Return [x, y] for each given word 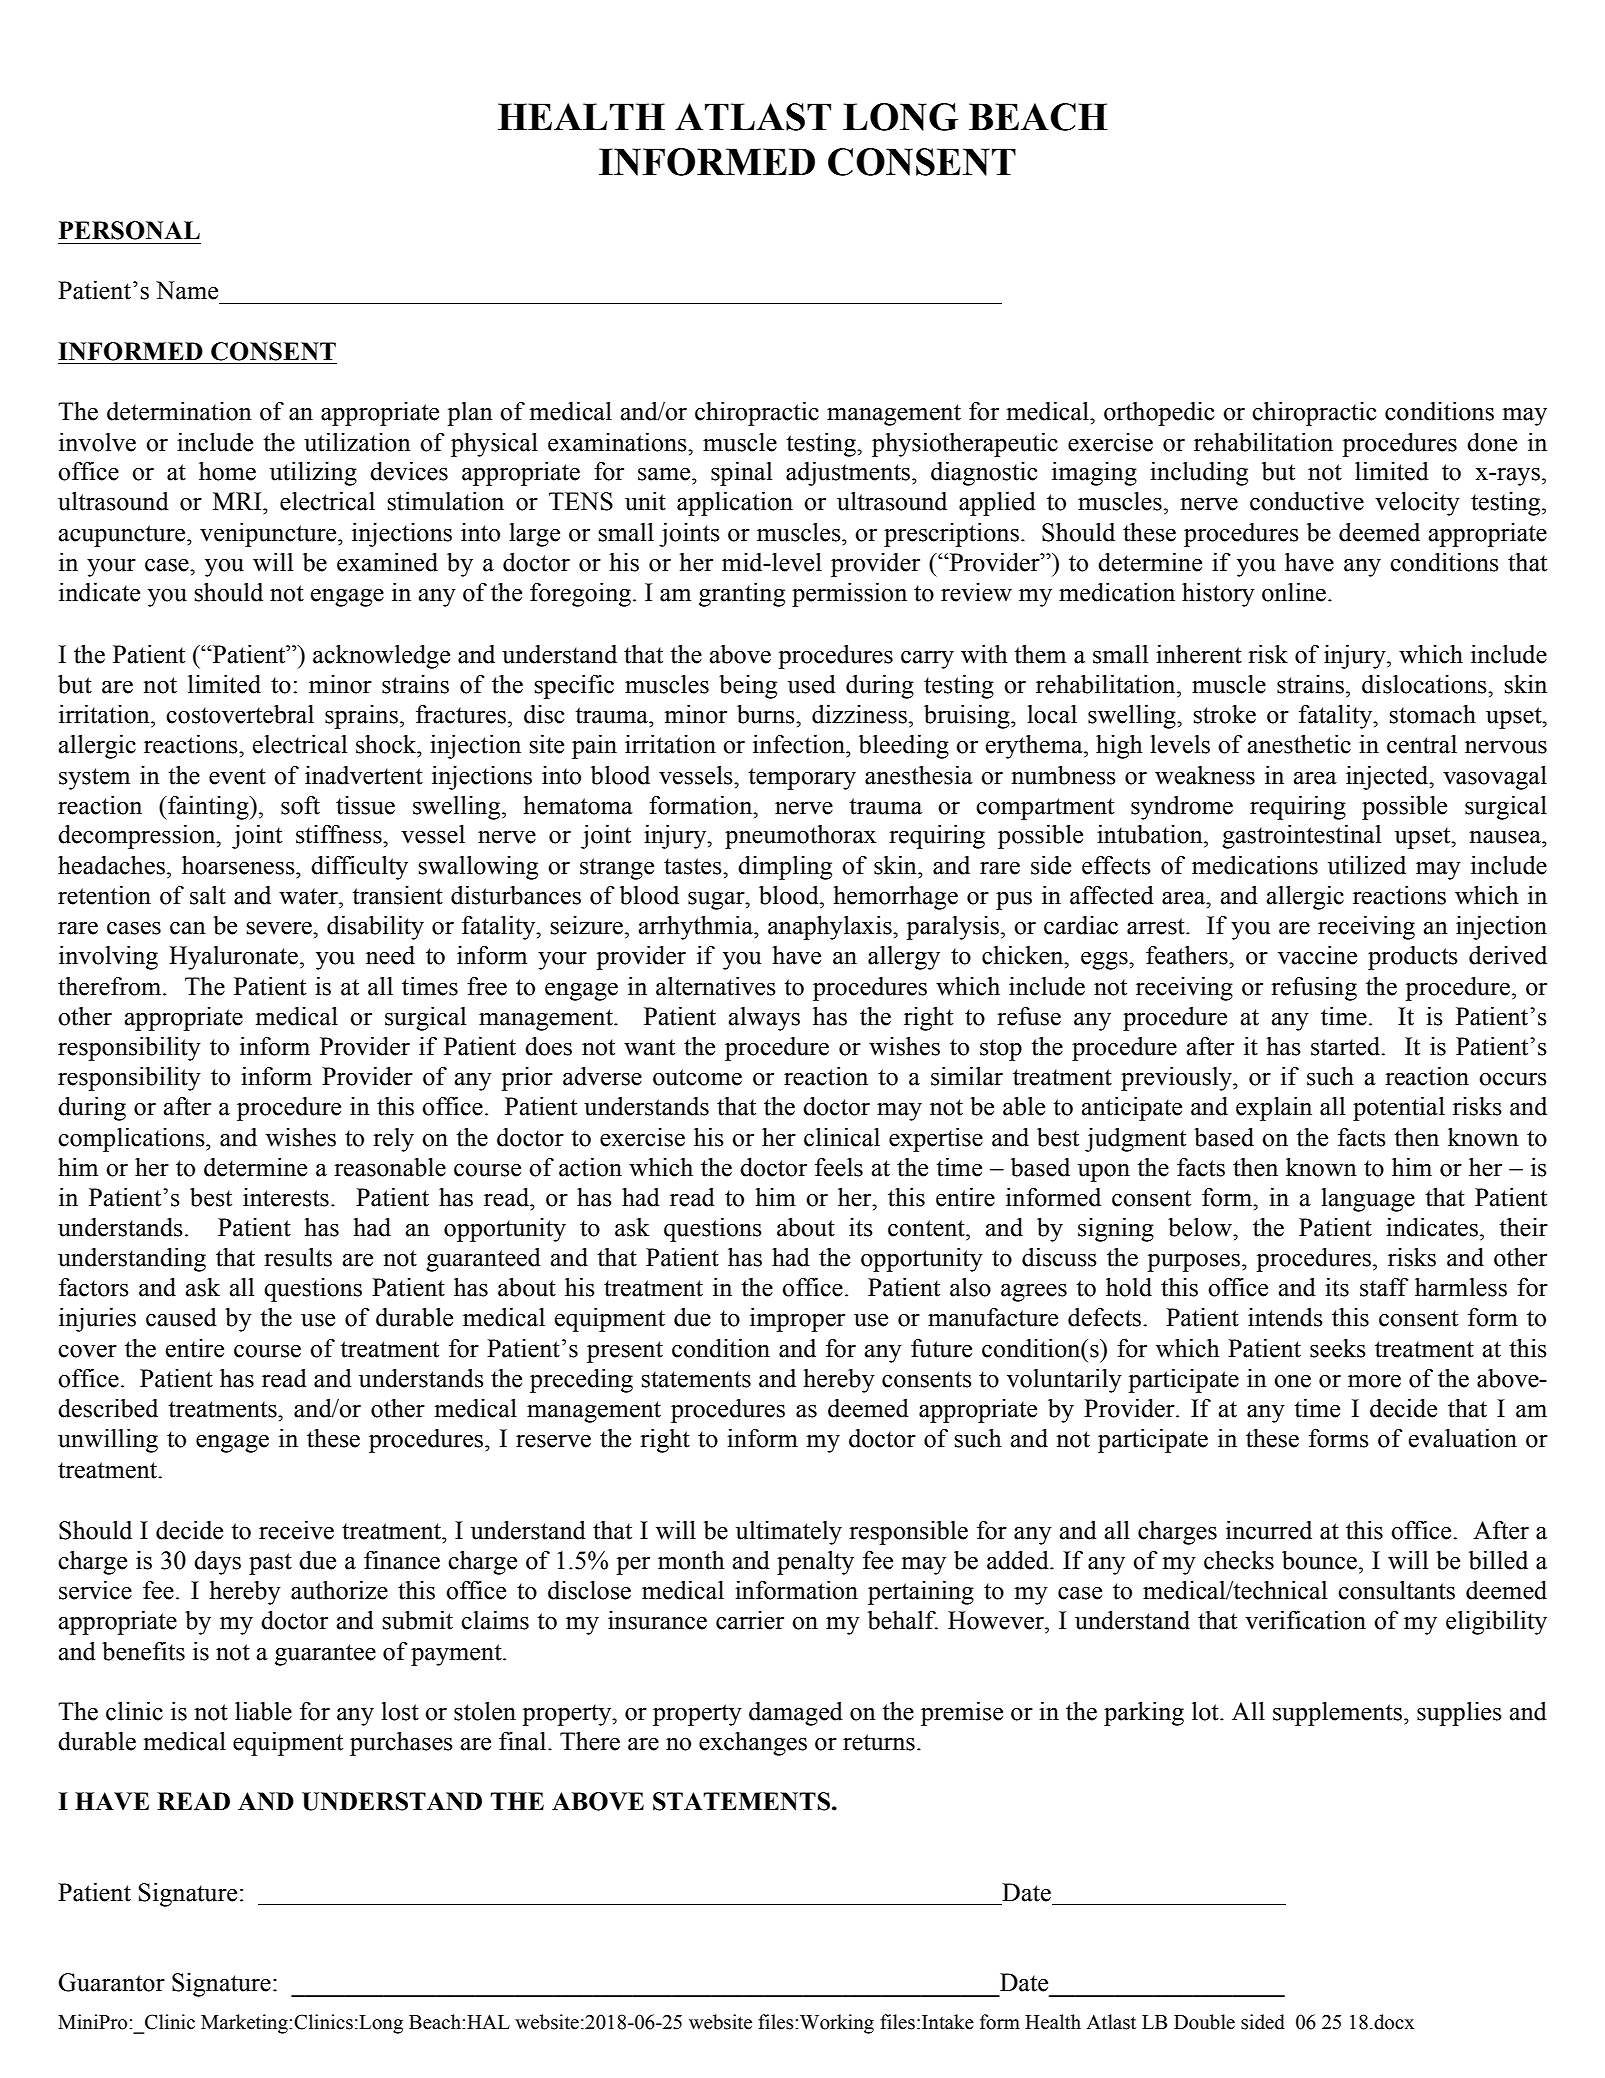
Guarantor [111, 1982]
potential [1399, 1109]
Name [187, 290]
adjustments [849, 474]
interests [286, 1197]
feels [839, 1167]
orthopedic [1159, 414]
